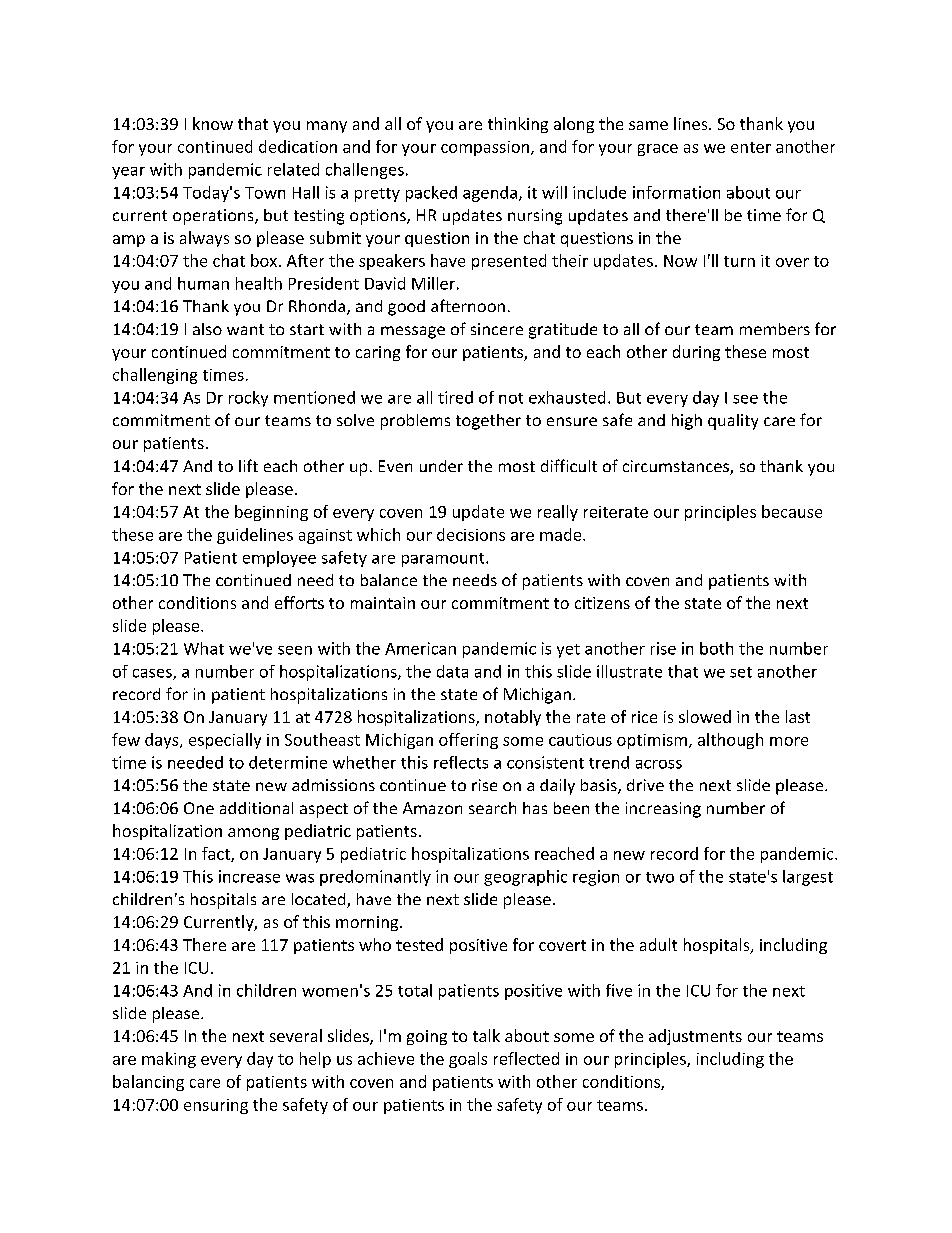 This image has height=1233, width=952. I want to click on What, so click(204, 648).
